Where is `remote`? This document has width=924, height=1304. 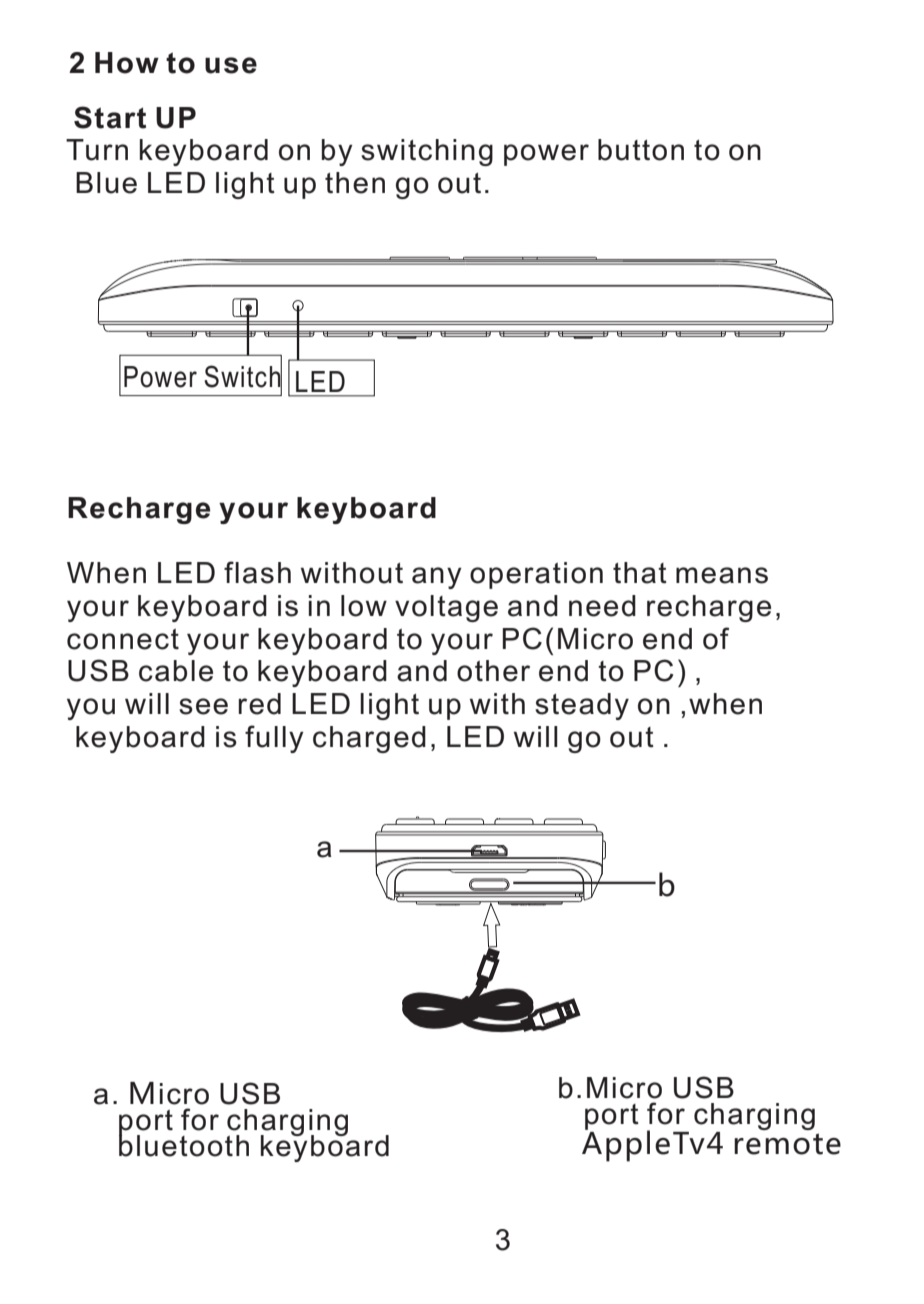 remote is located at coordinates (787, 1144).
